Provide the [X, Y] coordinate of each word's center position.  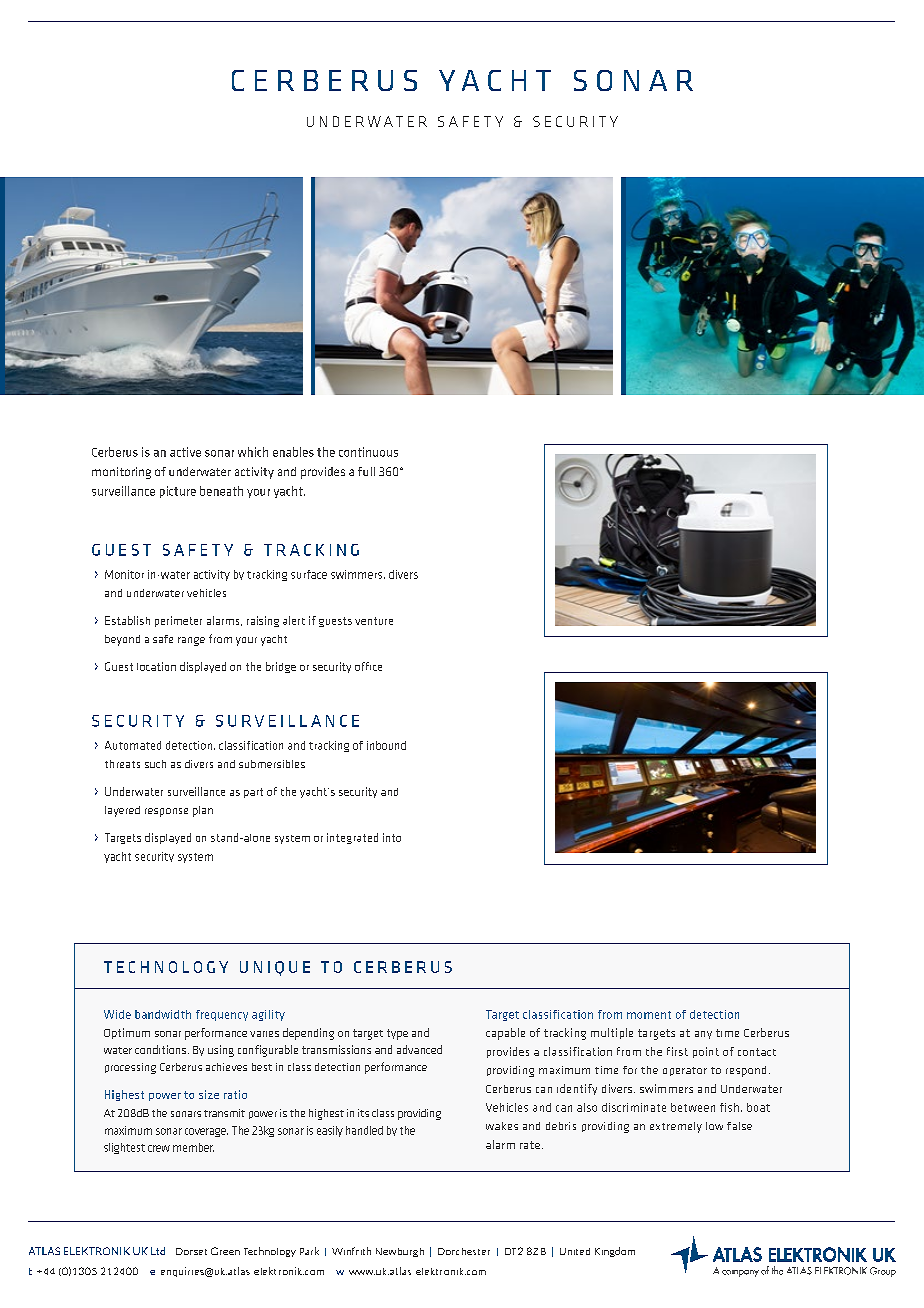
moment [649, 1015]
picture [178, 492]
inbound [386, 745]
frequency [222, 1015]
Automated [133, 745]
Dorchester [464, 1251]
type [397, 1034]
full [366, 471]
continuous [368, 452]
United [575, 1251]
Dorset [191, 1251]
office [368, 666]
